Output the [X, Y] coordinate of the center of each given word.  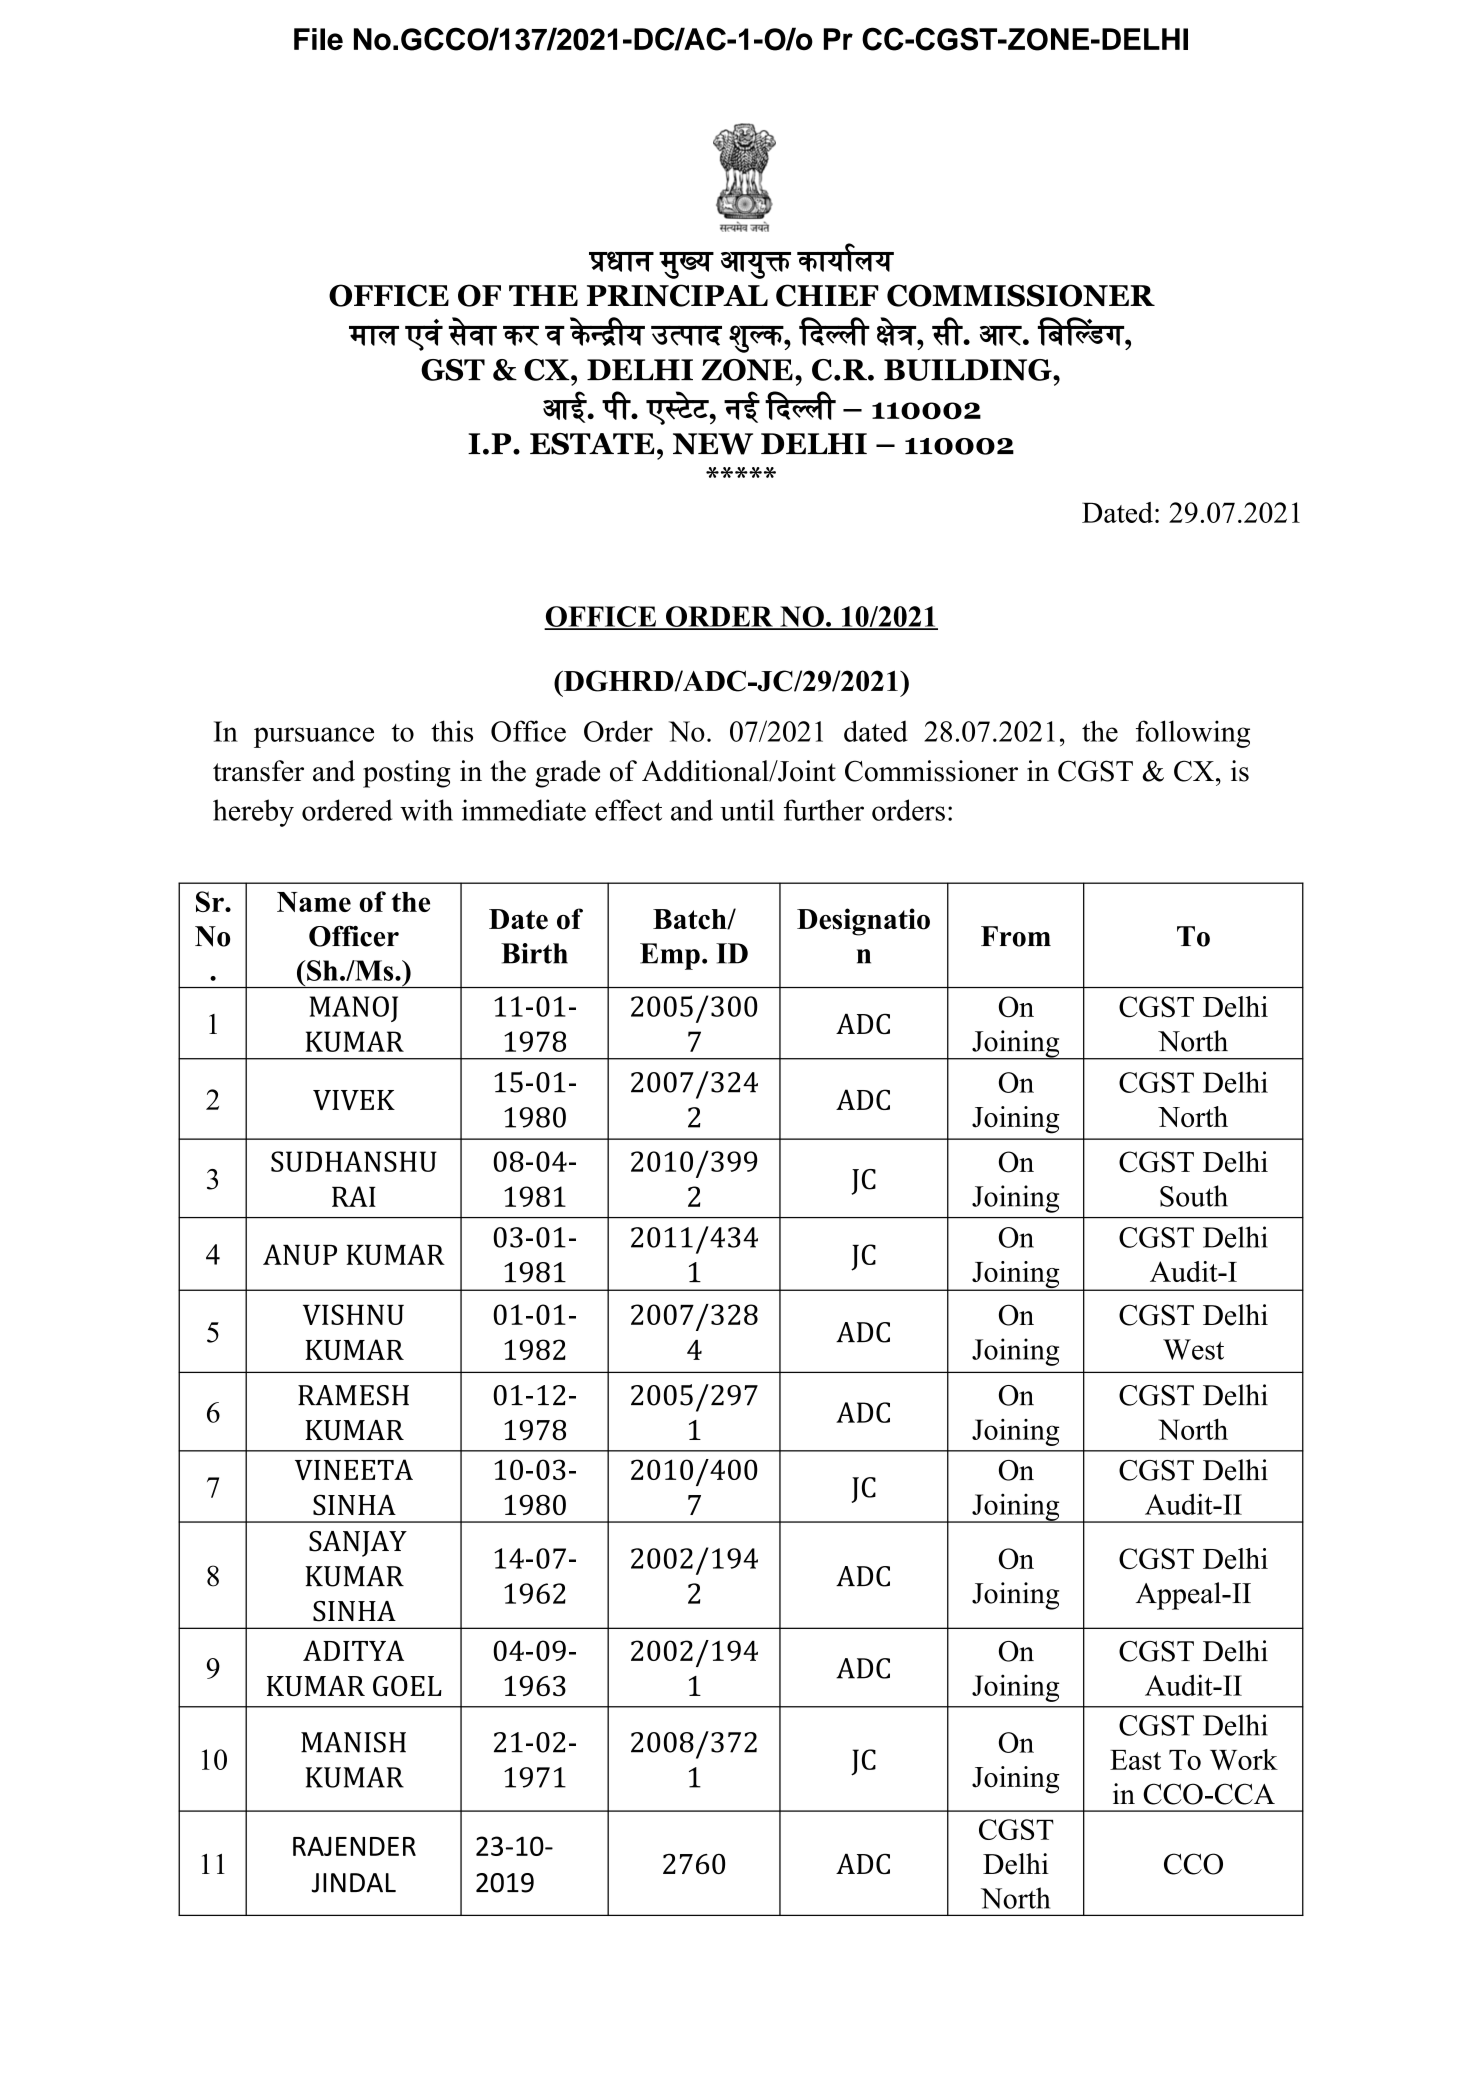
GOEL [407, 1685]
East [1135, 1760]
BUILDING [969, 370]
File [318, 39]
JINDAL [353, 1883]
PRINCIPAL [677, 295]
